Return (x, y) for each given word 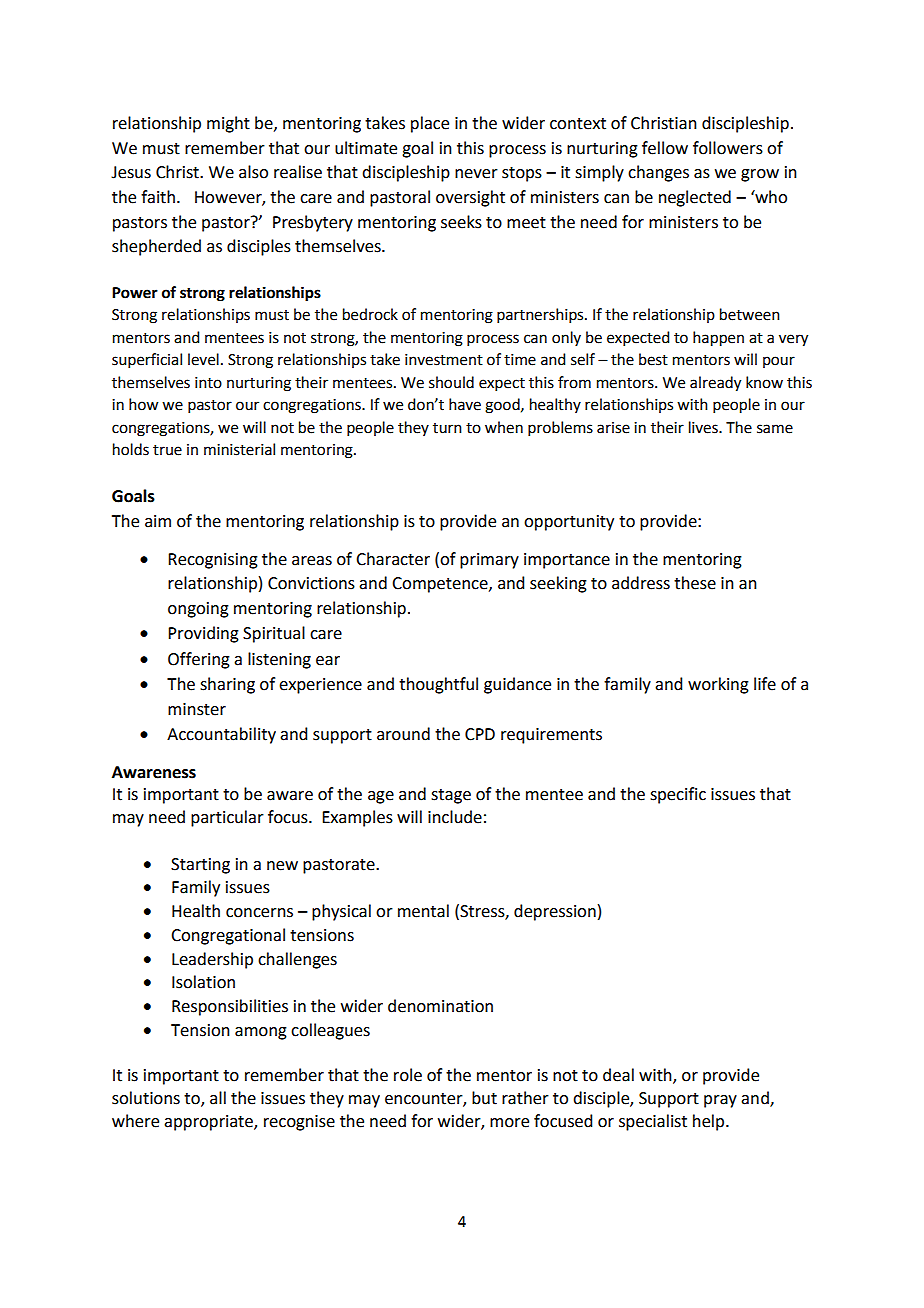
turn (447, 428)
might (228, 124)
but (484, 1098)
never (476, 174)
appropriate (209, 1123)
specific (678, 795)
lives (704, 427)
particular (227, 818)
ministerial (239, 449)
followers (728, 148)
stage (451, 796)
